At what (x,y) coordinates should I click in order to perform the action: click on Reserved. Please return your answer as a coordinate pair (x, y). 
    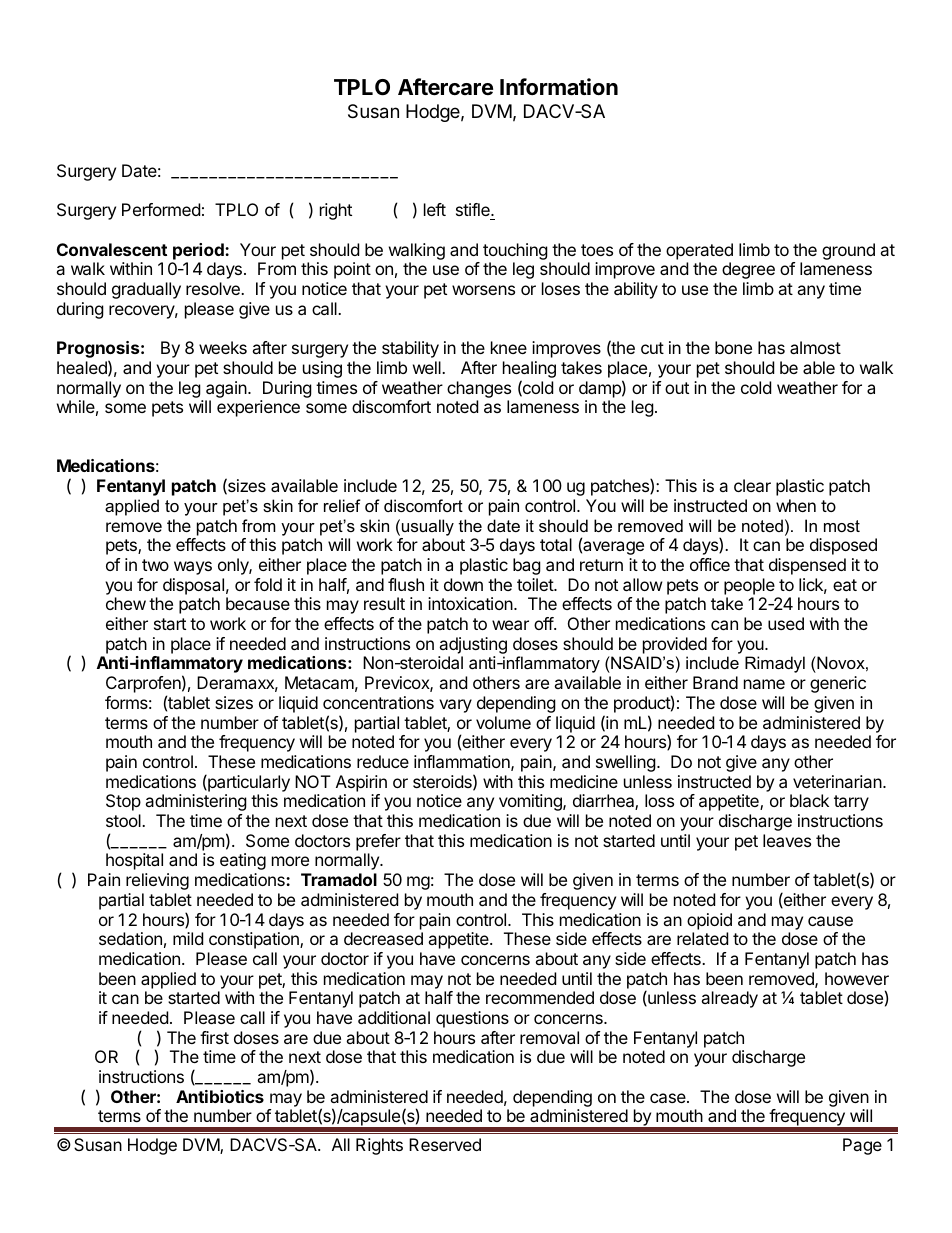
    Looking at the image, I should click on (445, 1144).
